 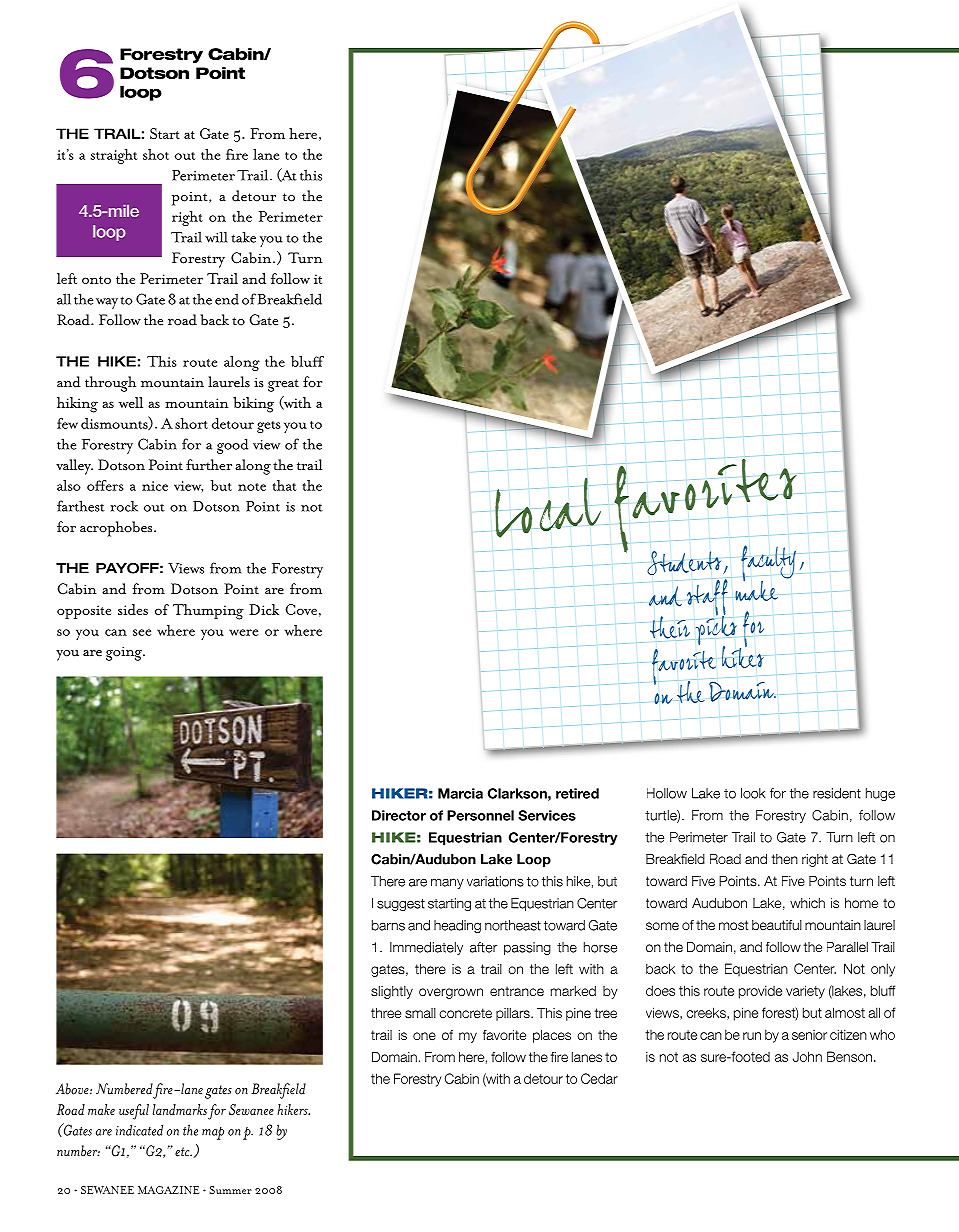 I want to click on etc, so click(x=183, y=1152).
